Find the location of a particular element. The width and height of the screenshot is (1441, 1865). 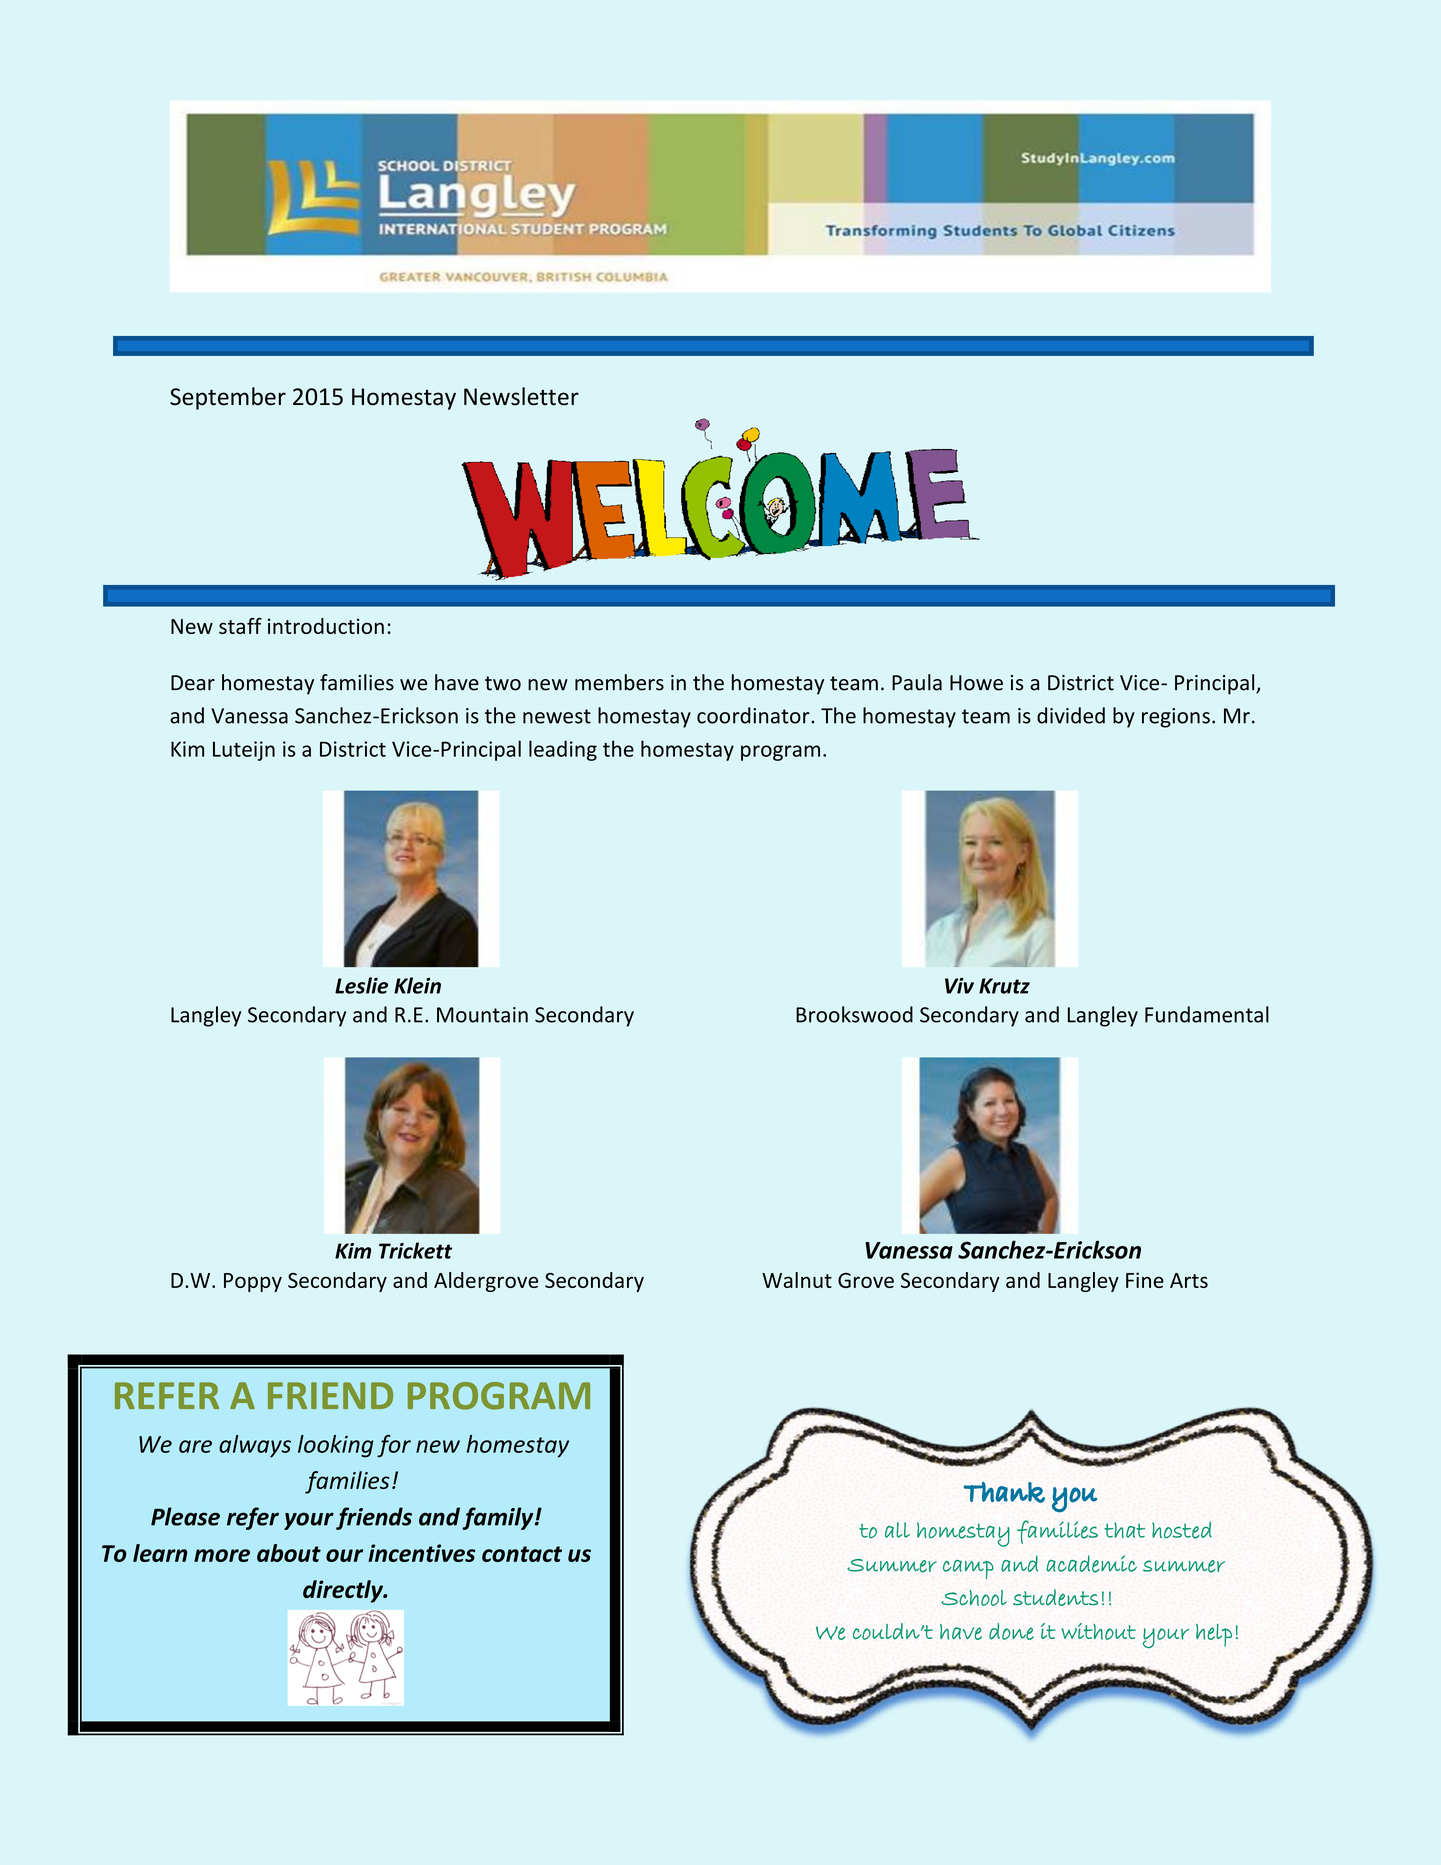

September is located at coordinates (228, 398).
